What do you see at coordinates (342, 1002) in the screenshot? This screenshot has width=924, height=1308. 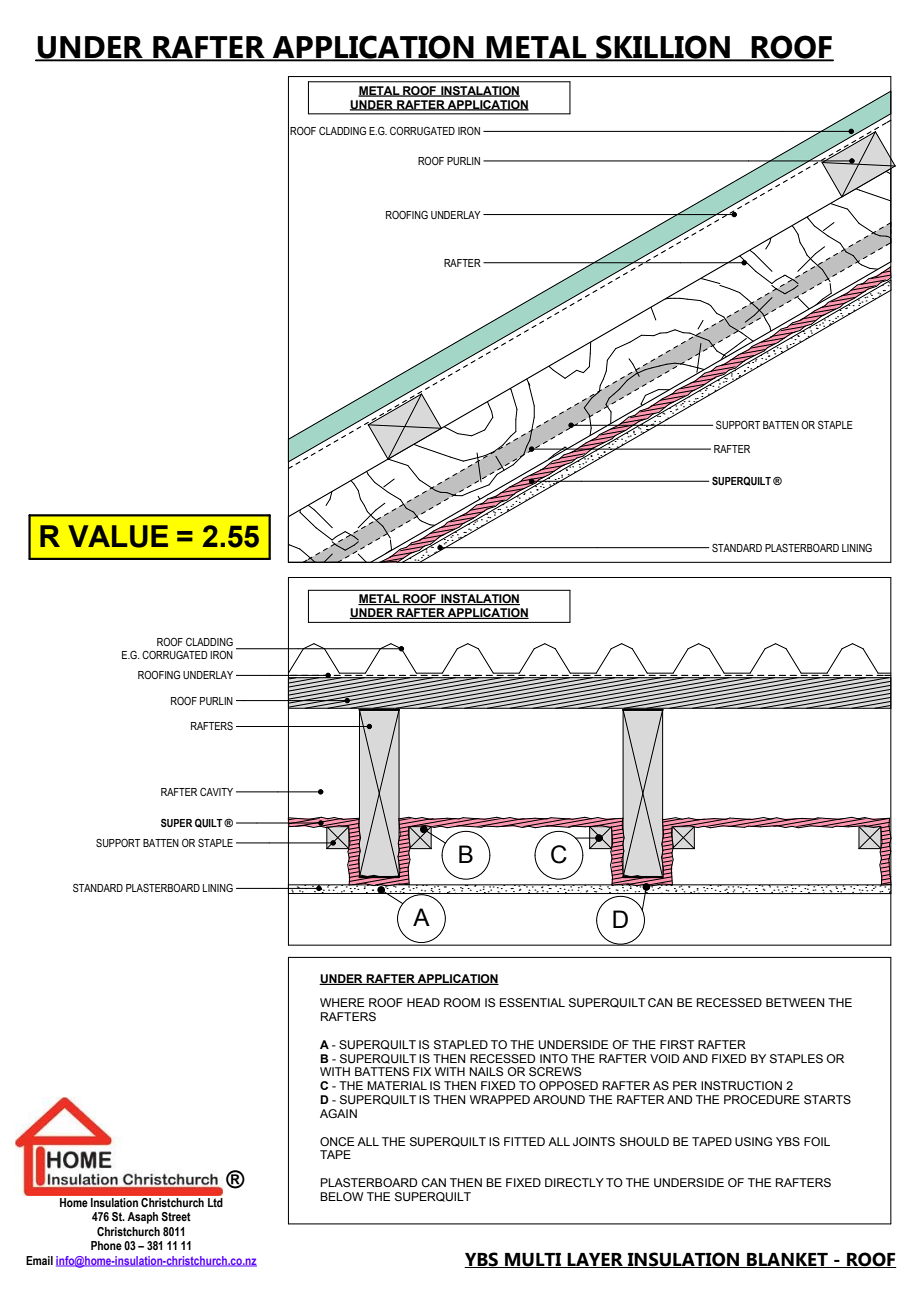 I see `WHERE` at bounding box center [342, 1002].
